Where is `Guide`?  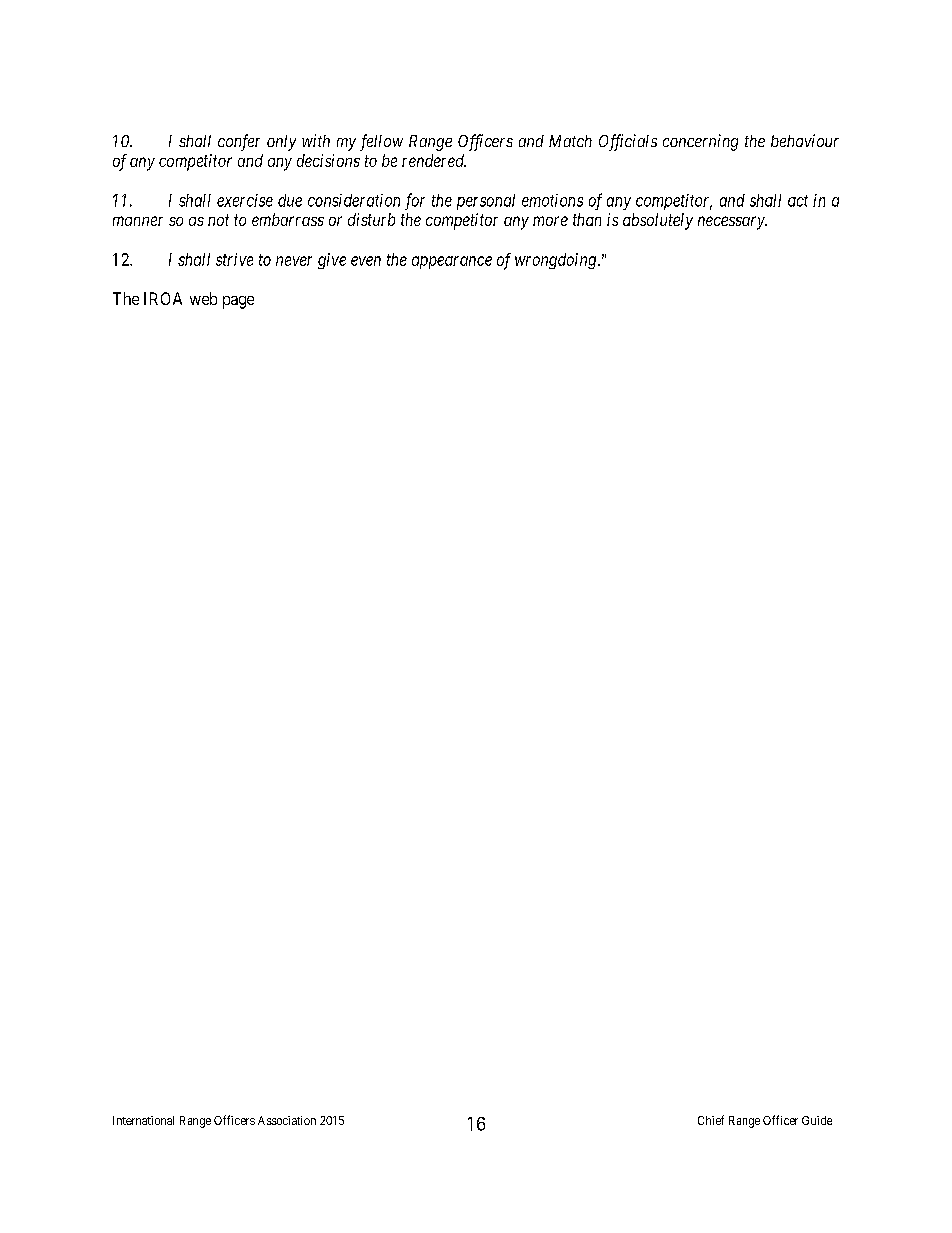 Guide is located at coordinates (817, 1120).
